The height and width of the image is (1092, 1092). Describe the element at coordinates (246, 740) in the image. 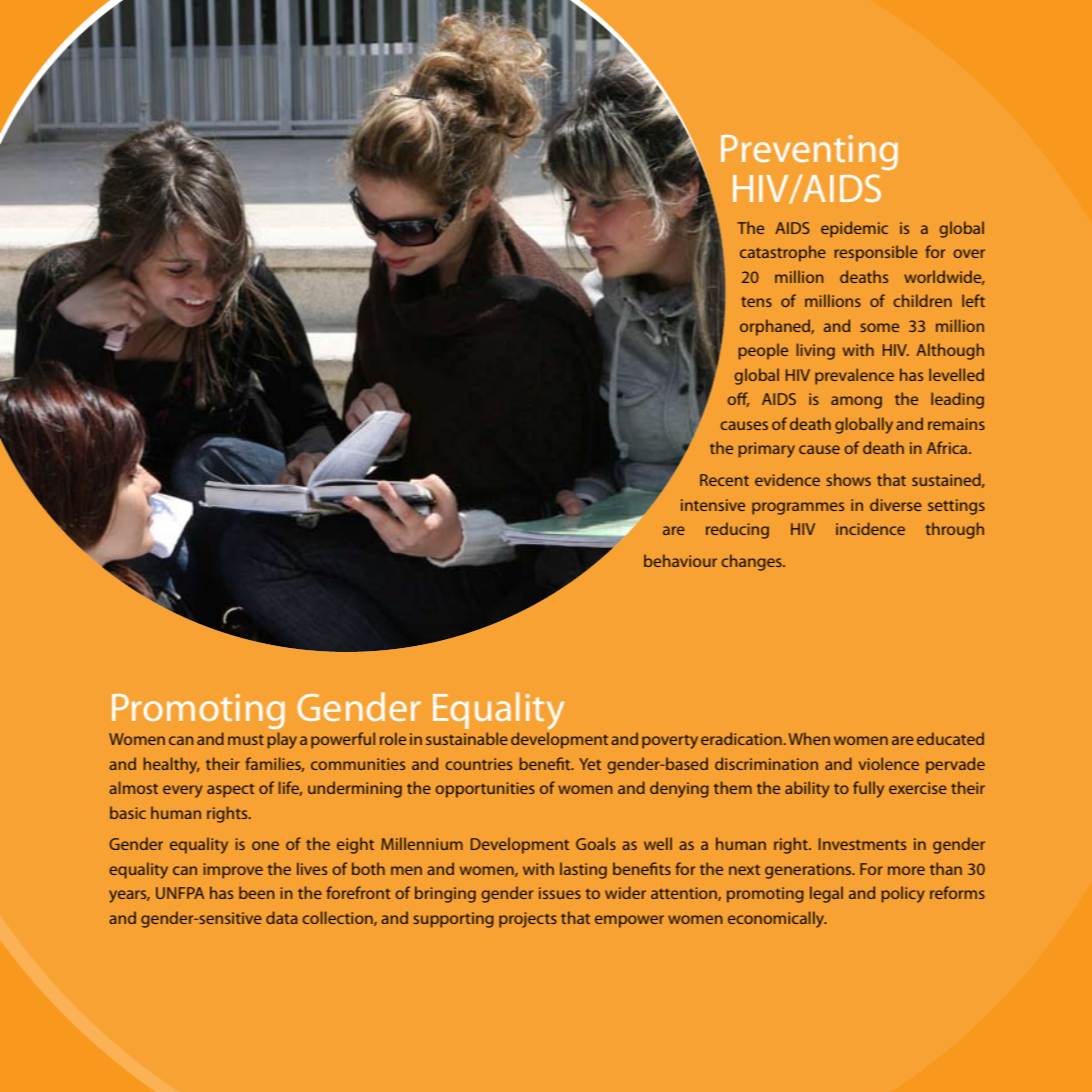

I see `must` at that location.
